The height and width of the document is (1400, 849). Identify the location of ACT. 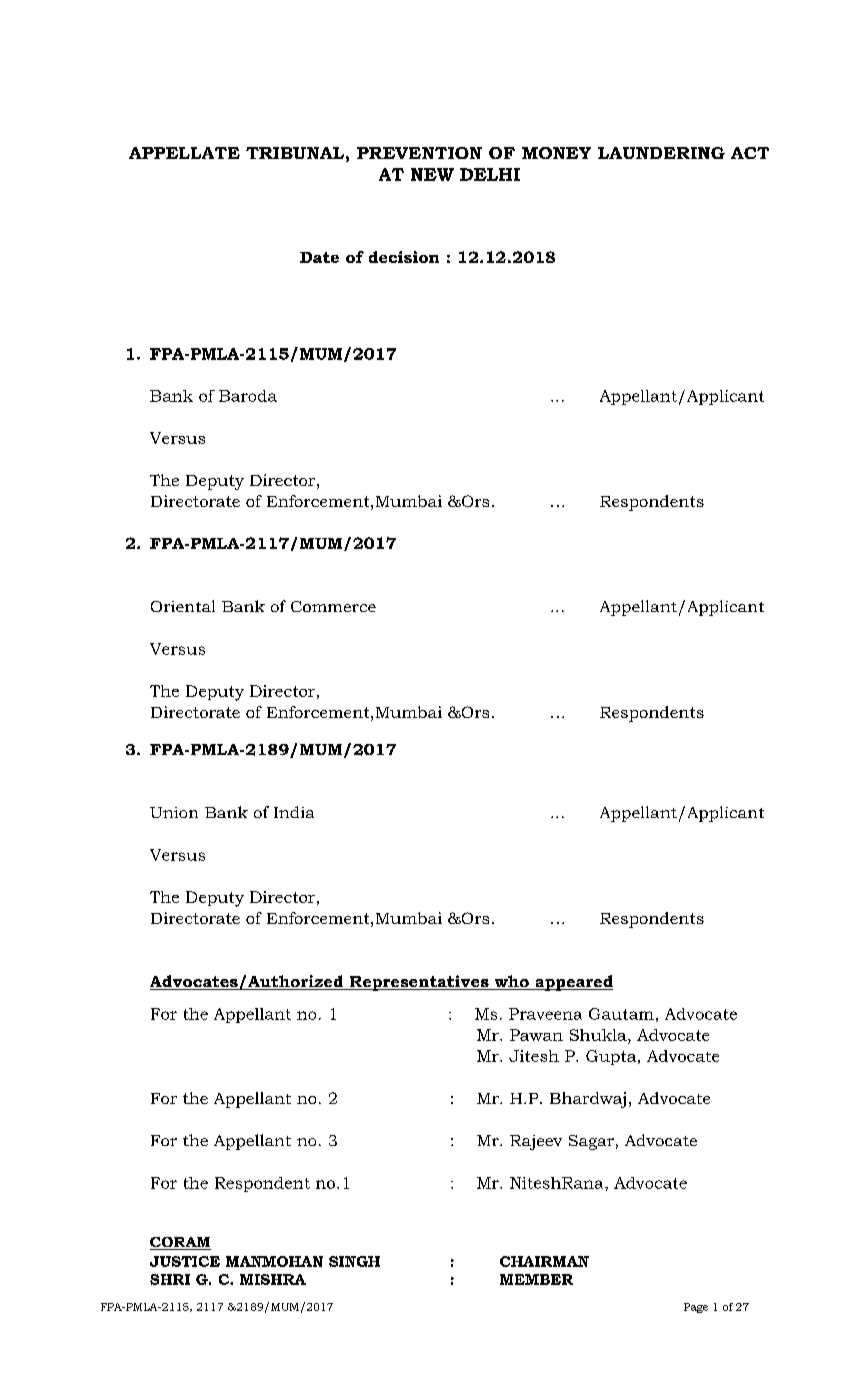
(750, 153).
